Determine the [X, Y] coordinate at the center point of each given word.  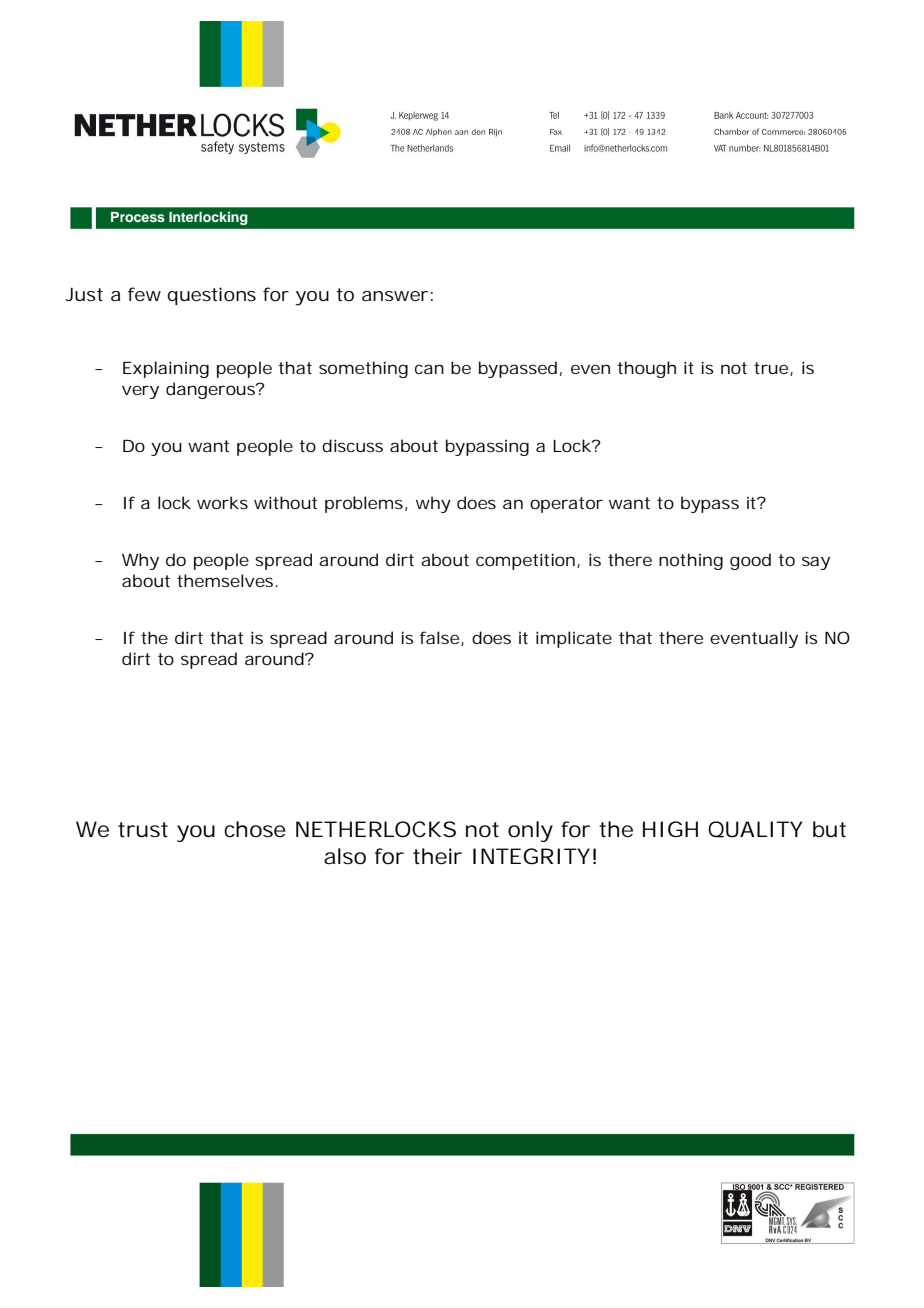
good [750, 561]
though [646, 369]
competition [525, 561]
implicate [574, 639]
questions [211, 296]
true [771, 368]
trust [143, 830]
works [222, 502]
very [140, 392]
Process [138, 217]
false [439, 637]
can [429, 369]
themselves [225, 580]
